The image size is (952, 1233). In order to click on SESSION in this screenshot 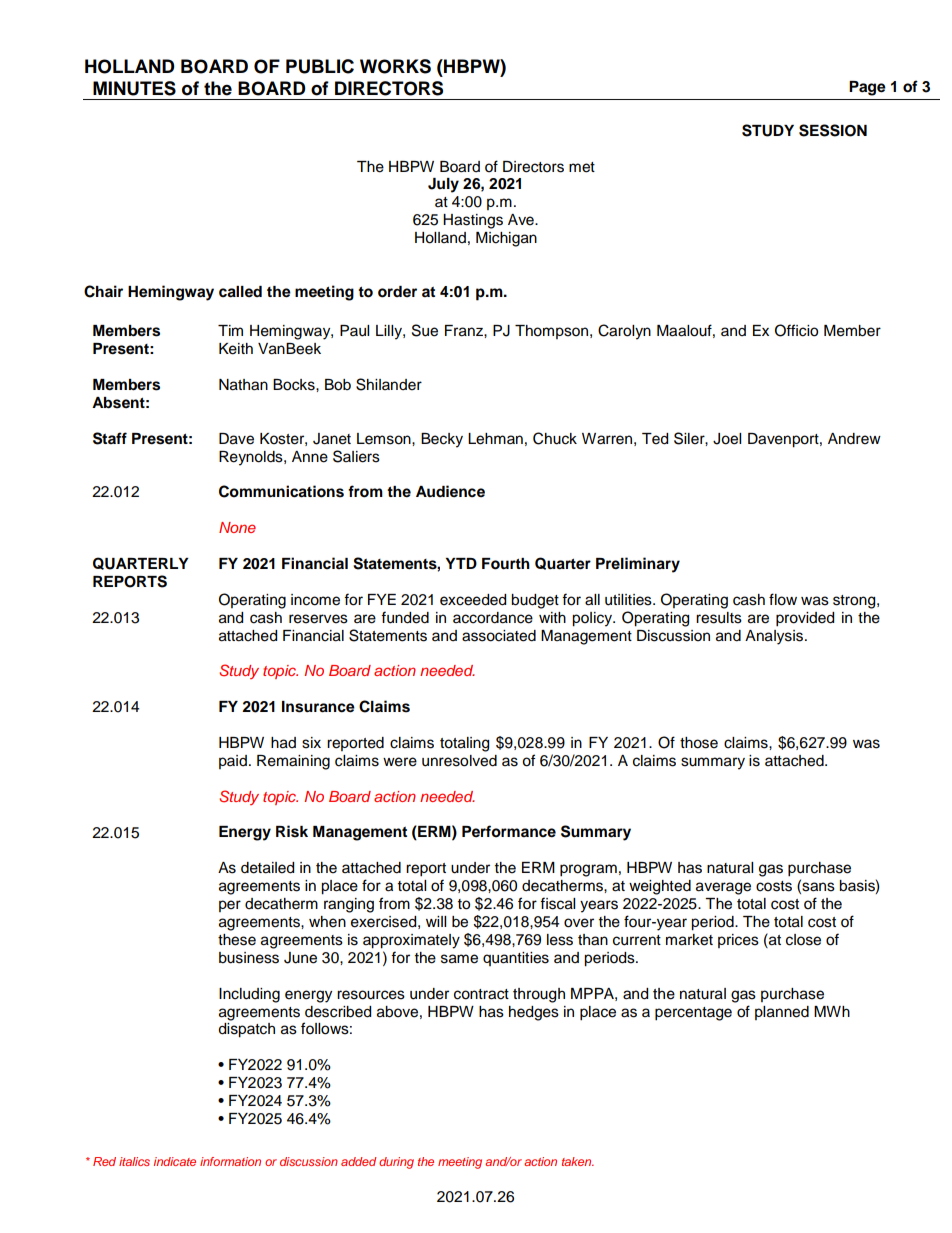, I will do `click(833, 130)`.
